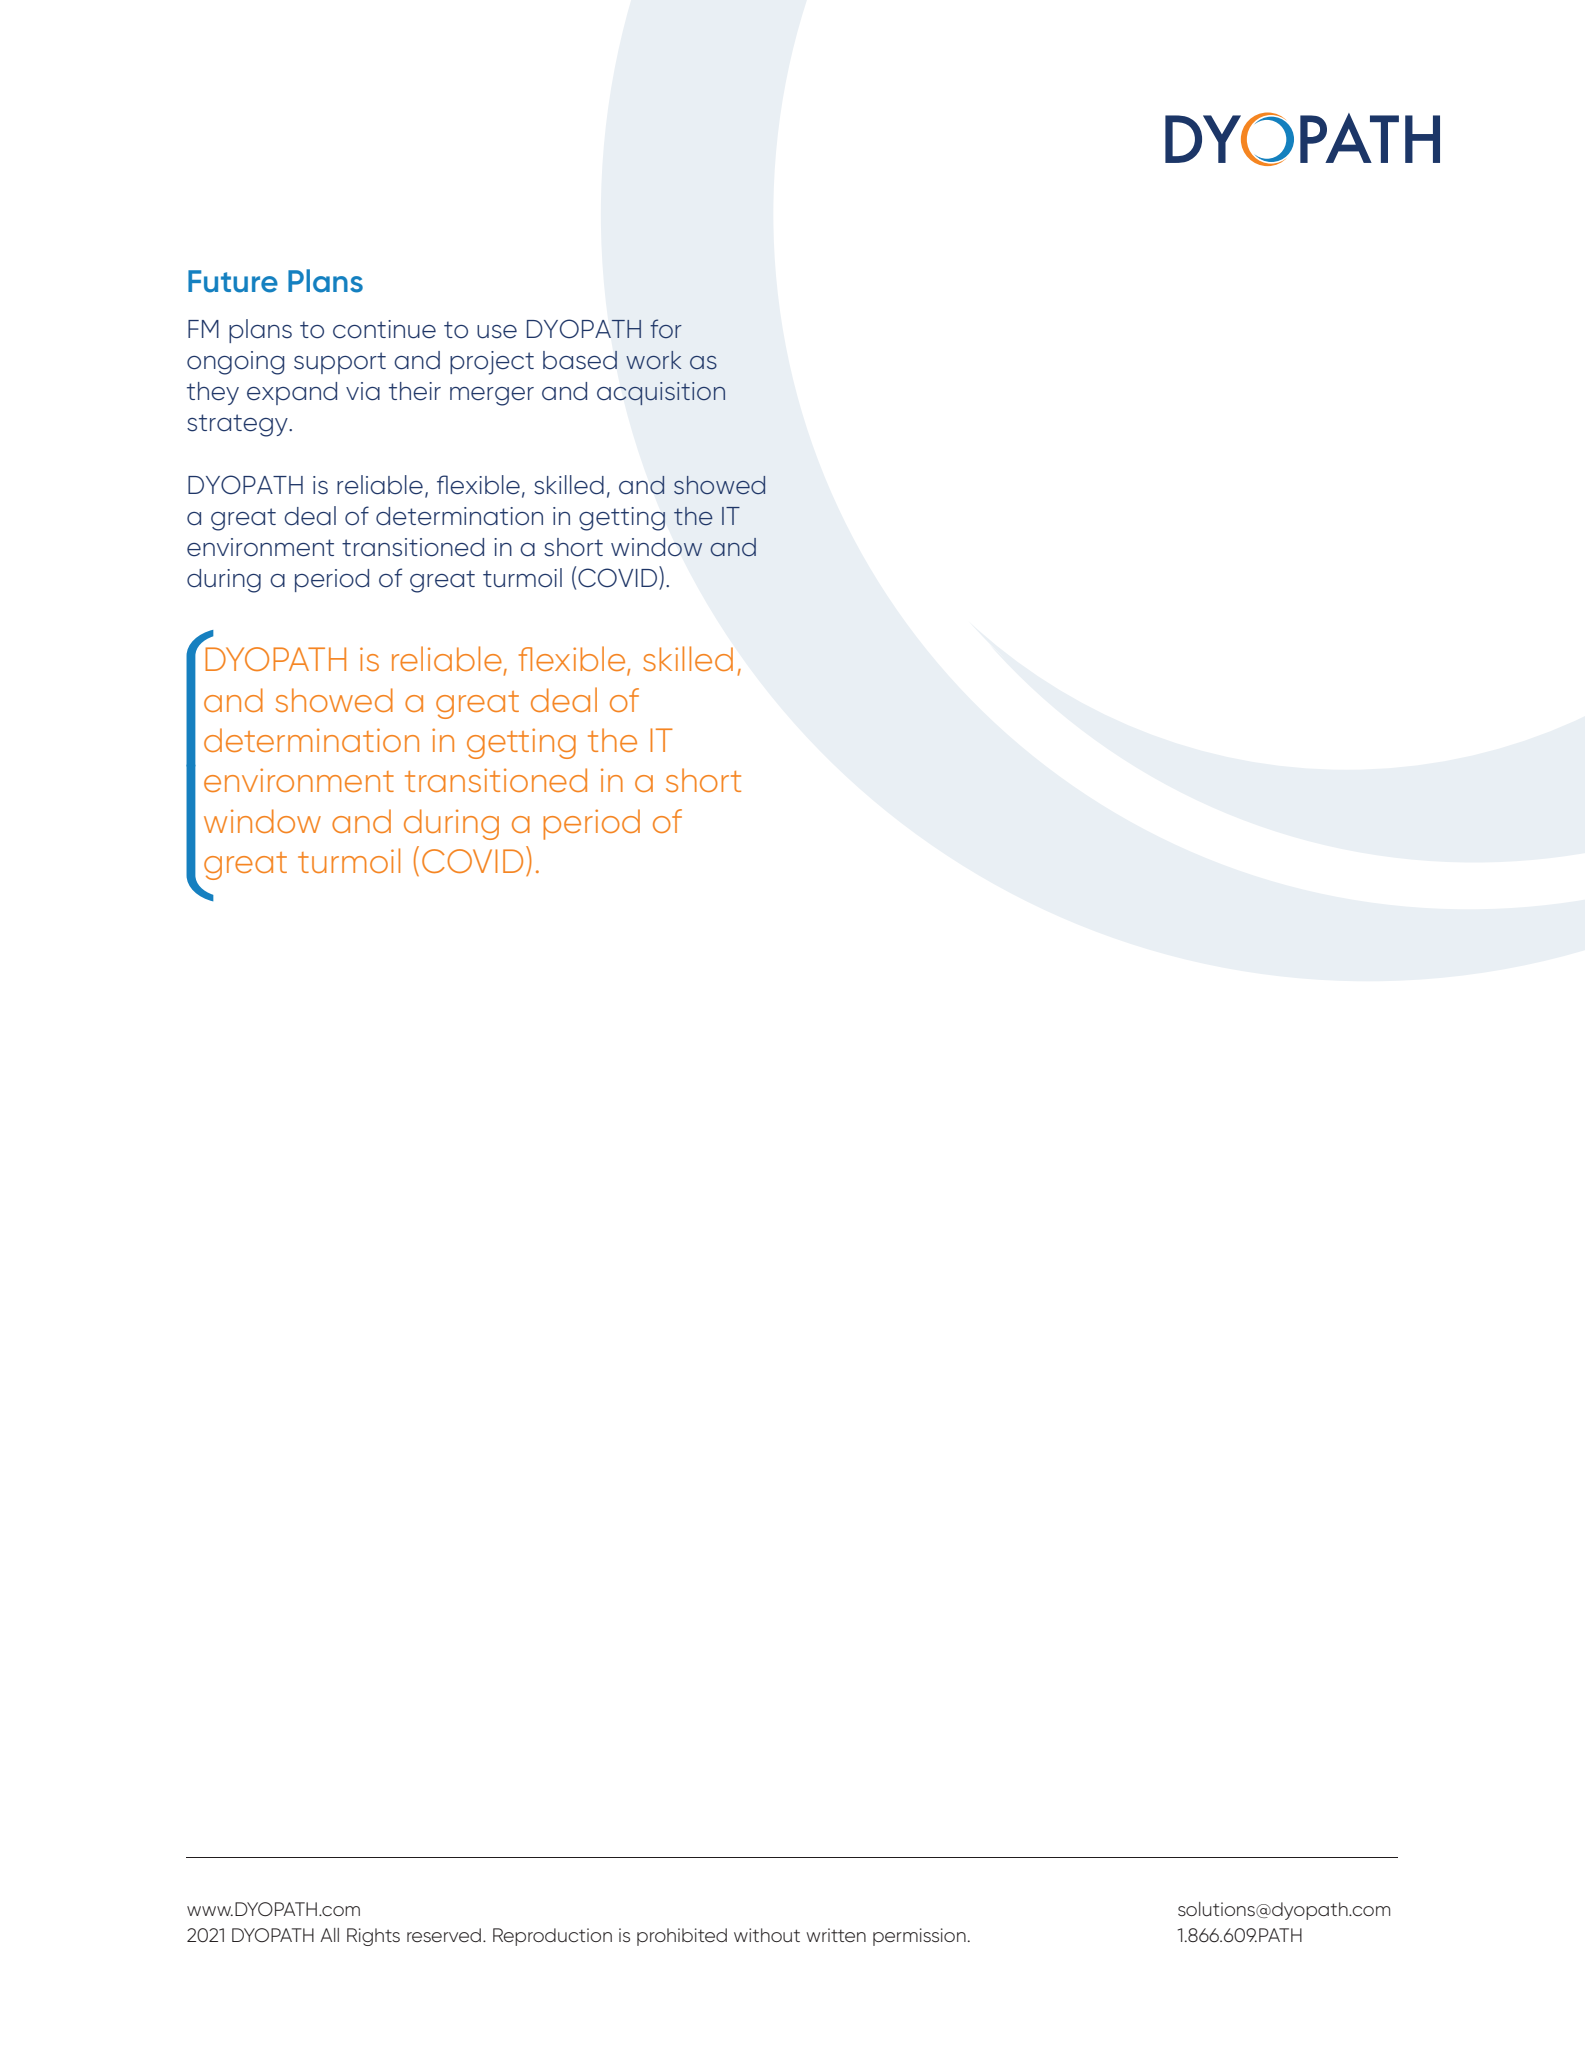  I want to click on acquisition, so click(661, 393).
